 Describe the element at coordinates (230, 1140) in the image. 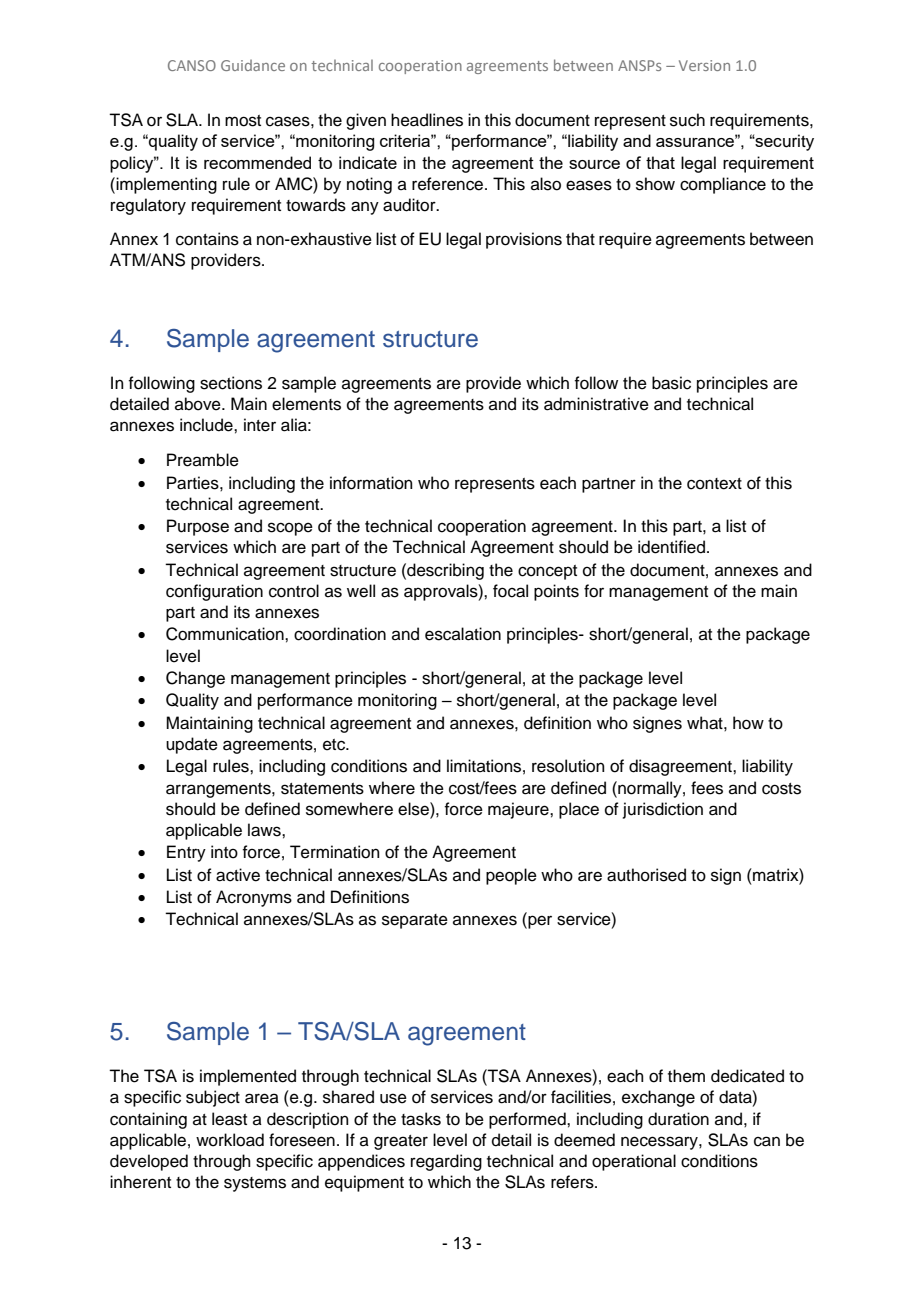

I see `workload` at that location.
